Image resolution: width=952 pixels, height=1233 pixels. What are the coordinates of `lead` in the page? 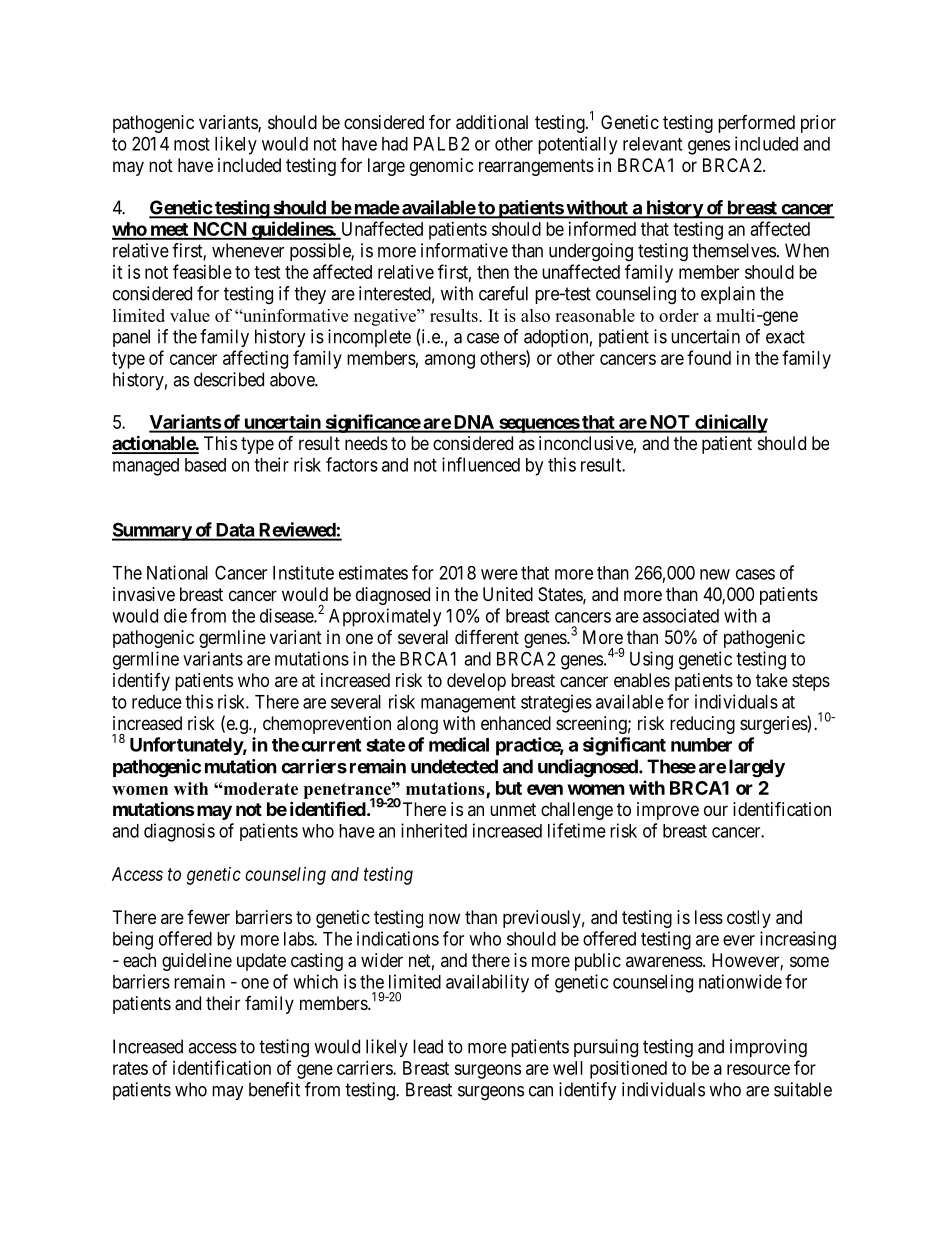 It's located at (428, 1046).
